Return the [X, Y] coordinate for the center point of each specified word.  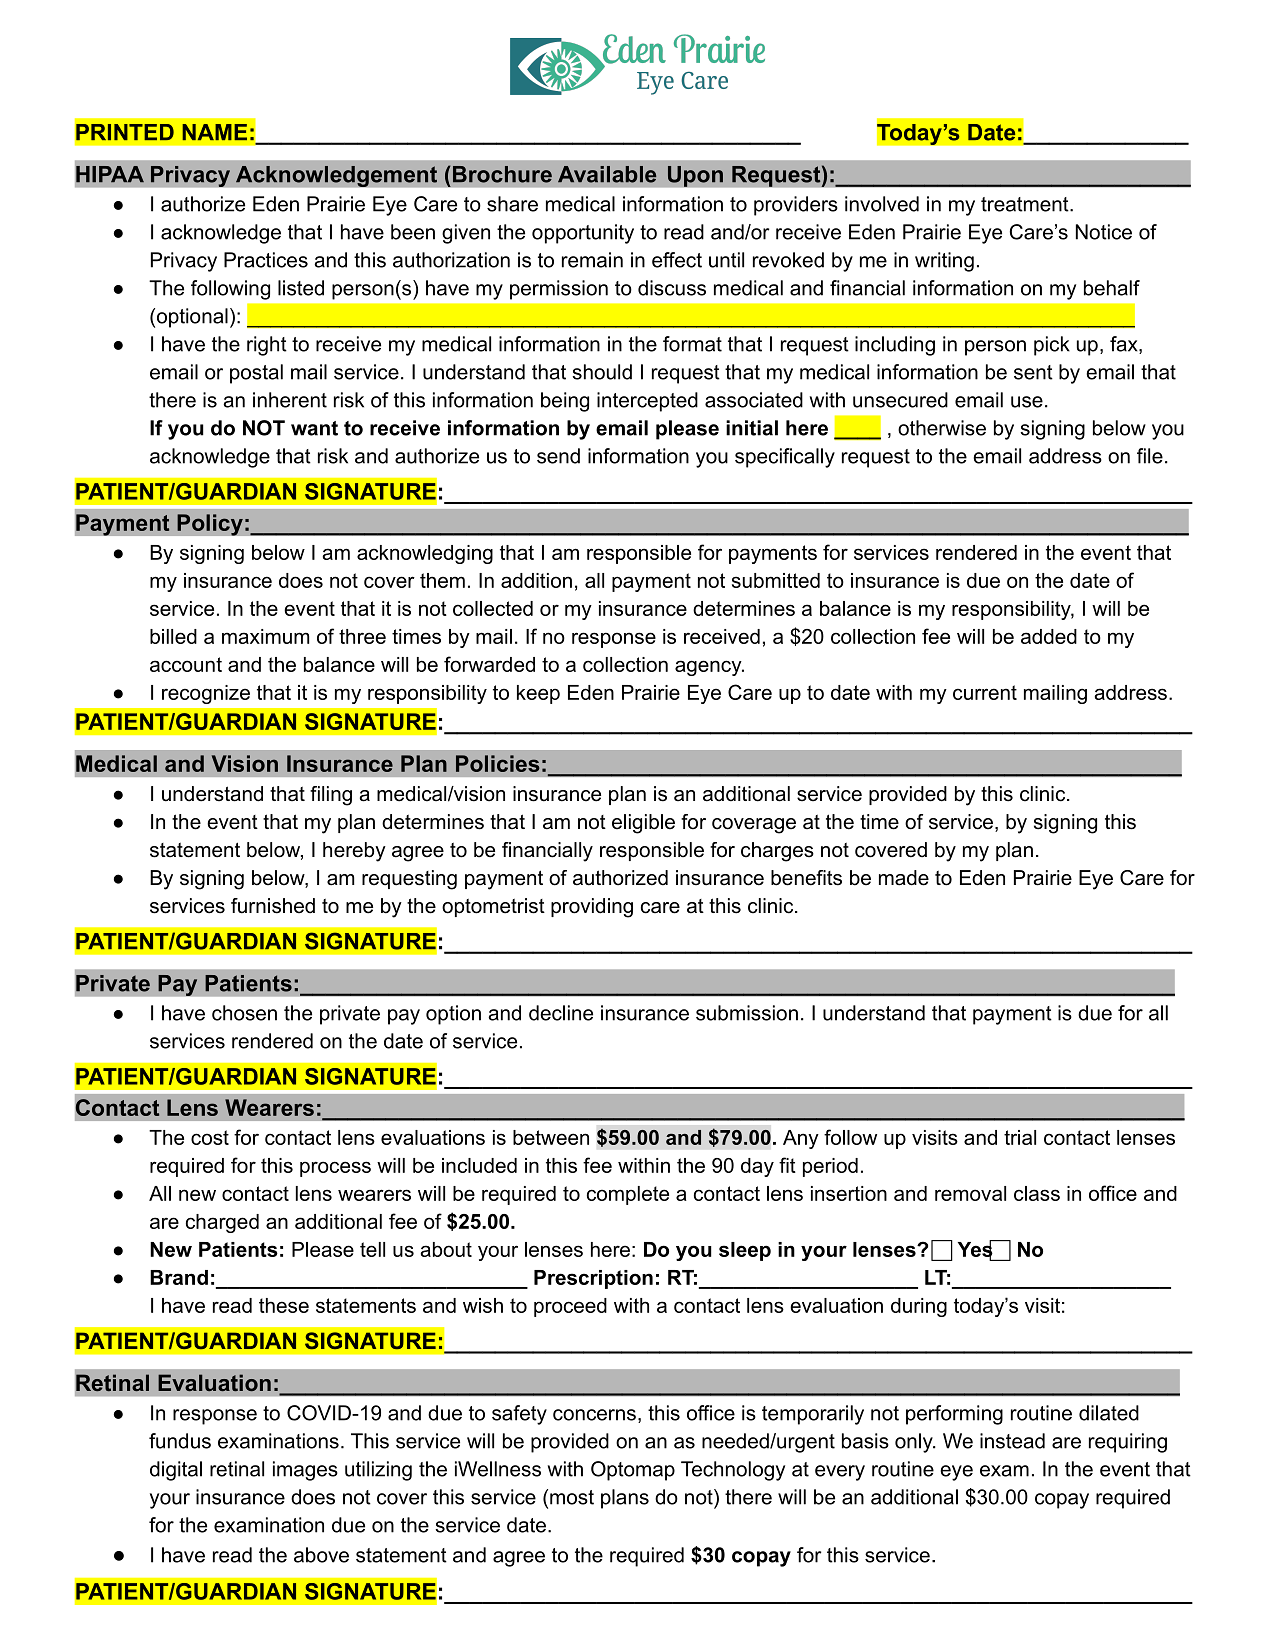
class [1037, 1193]
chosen [244, 1013]
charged [222, 1223]
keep [538, 694]
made [904, 878]
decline [561, 1013]
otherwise [942, 428]
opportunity [583, 234]
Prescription [593, 1279]
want [314, 428]
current [985, 692]
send [558, 456]
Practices [266, 260]
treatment [1026, 204]
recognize [206, 694]
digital [176, 1471]
